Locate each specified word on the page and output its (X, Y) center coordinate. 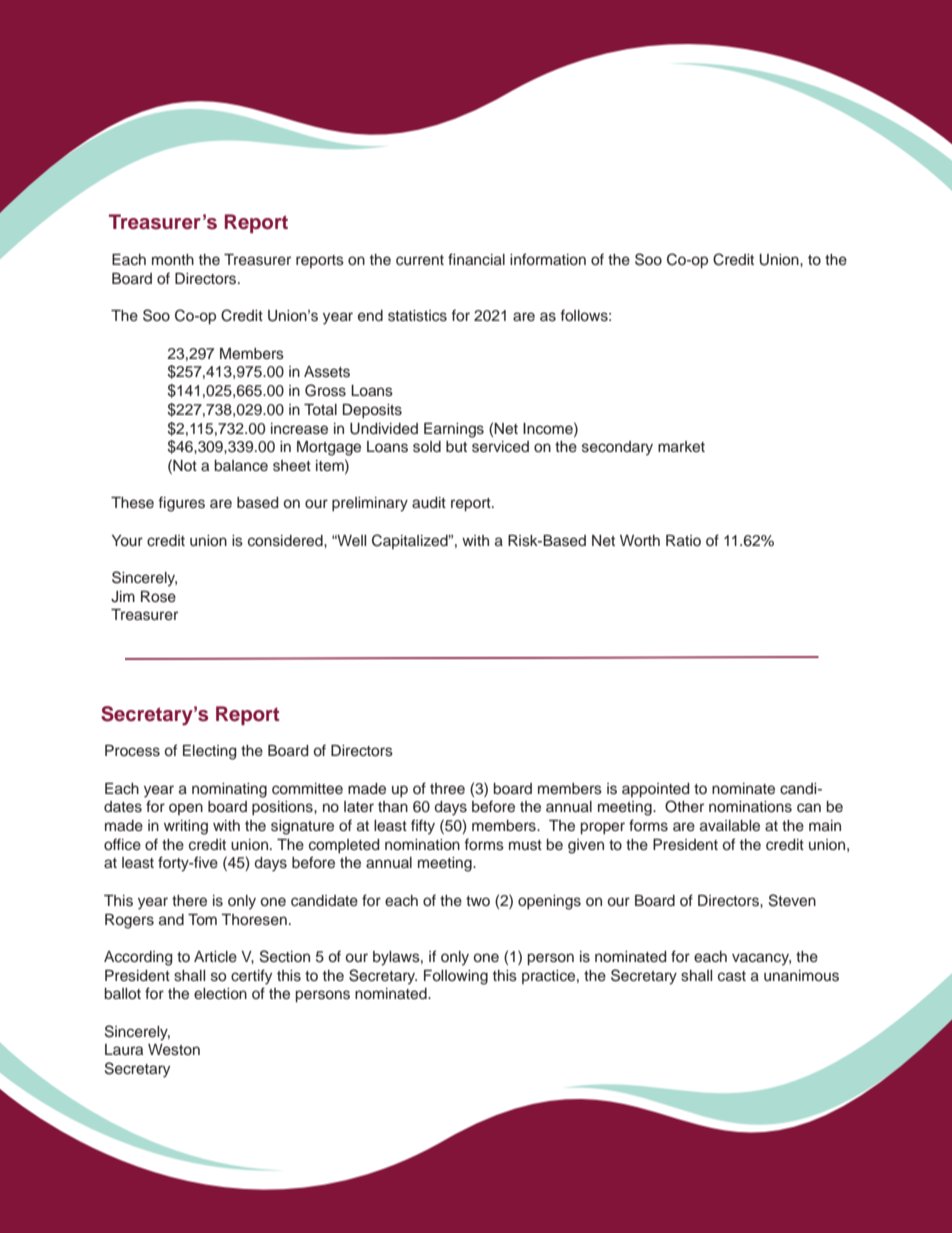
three (447, 789)
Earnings (454, 430)
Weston (174, 1050)
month (173, 259)
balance (241, 465)
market (681, 447)
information (548, 259)
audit (429, 503)
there (189, 901)
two (478, 901)
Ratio (683, 540)
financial (476, 259)
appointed (656, 790)
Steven (792, 900)
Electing (210, 752)
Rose (158, 597)
